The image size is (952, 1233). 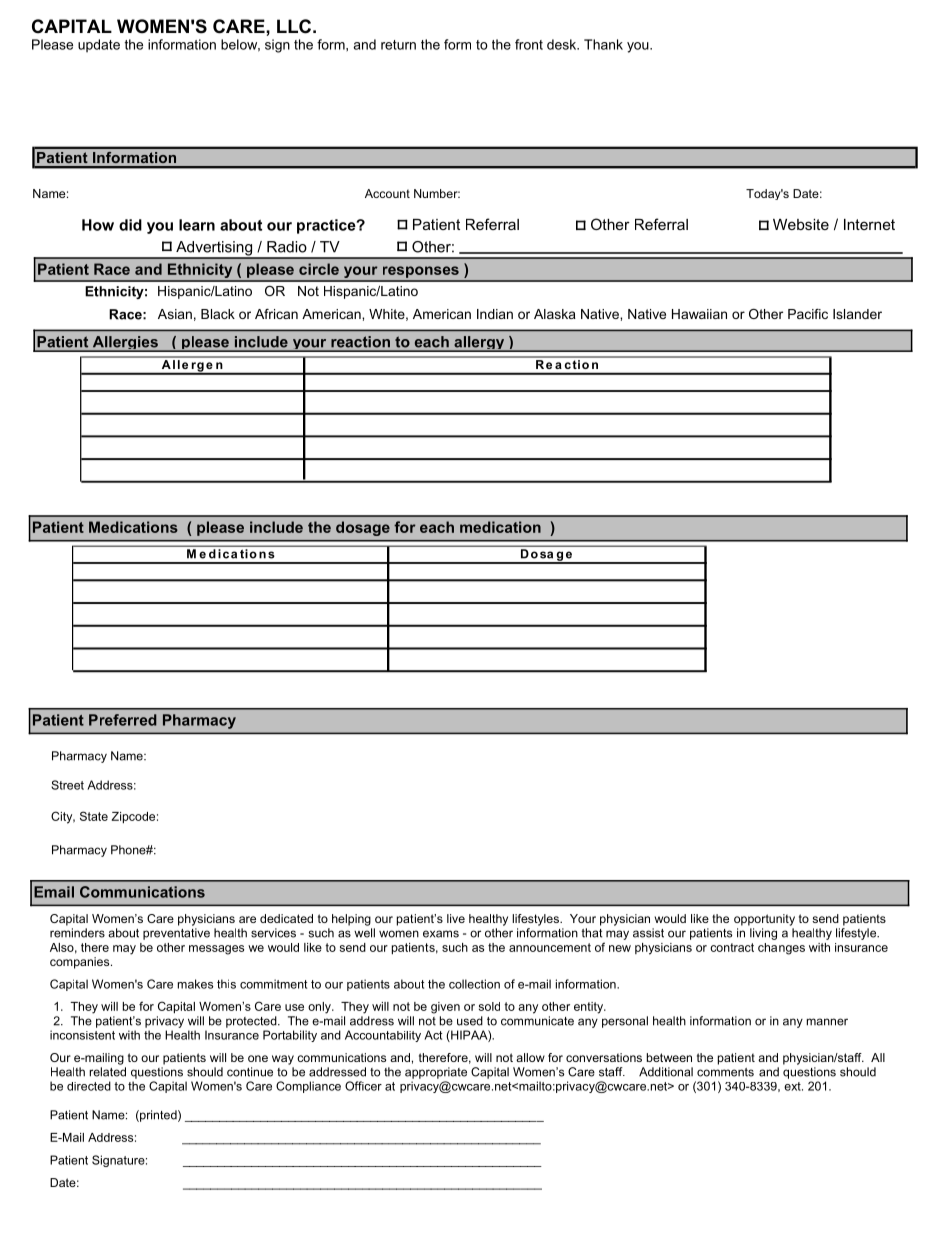 I want to click on front, so click(x=529, y=44).
